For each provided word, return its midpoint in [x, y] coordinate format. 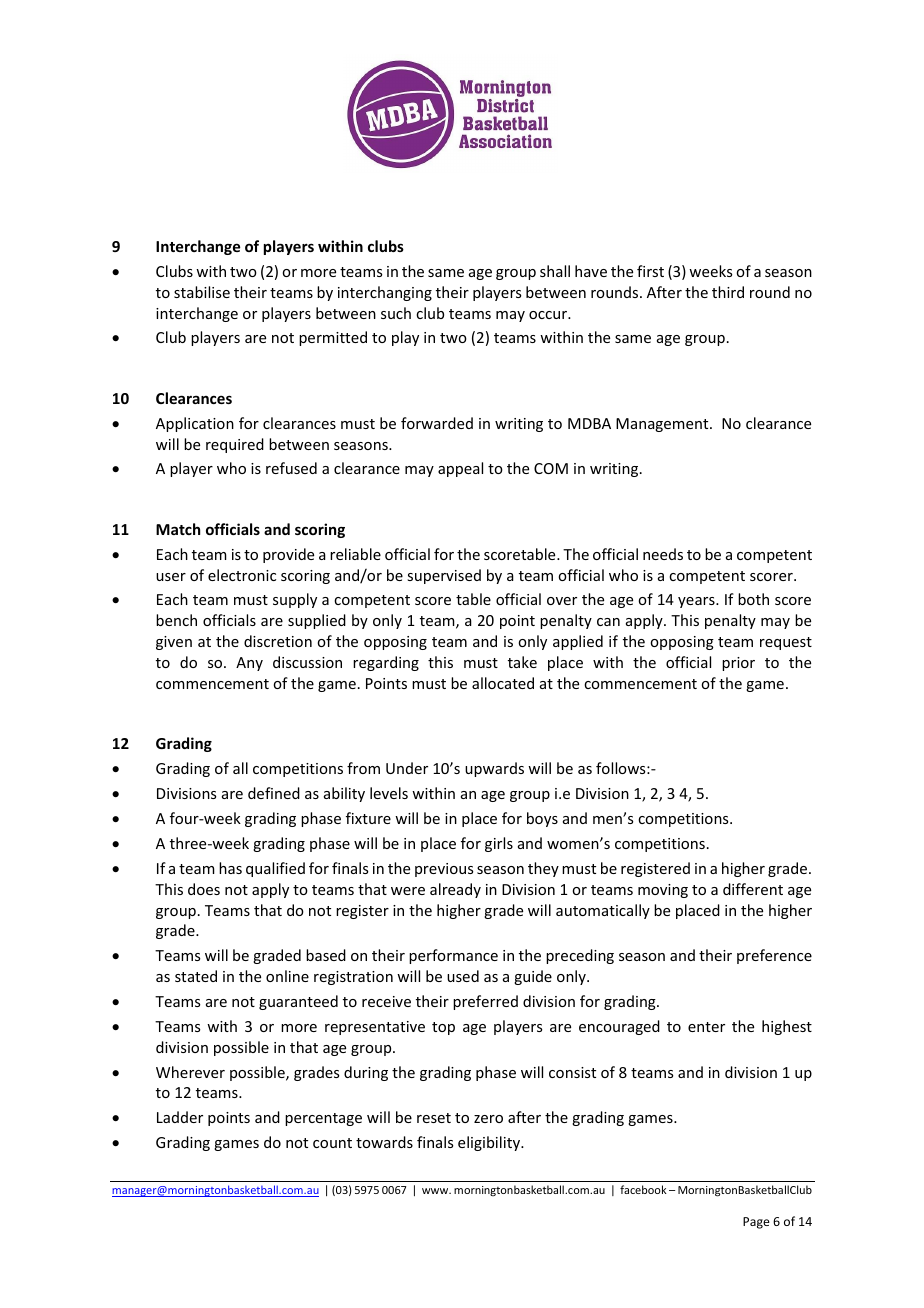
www [436, 1191]
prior [738, 664]
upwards [494, 769]
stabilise [202, 292]
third [728, 292]
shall [555, 271]
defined [274, 793]
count [332, 1143]
